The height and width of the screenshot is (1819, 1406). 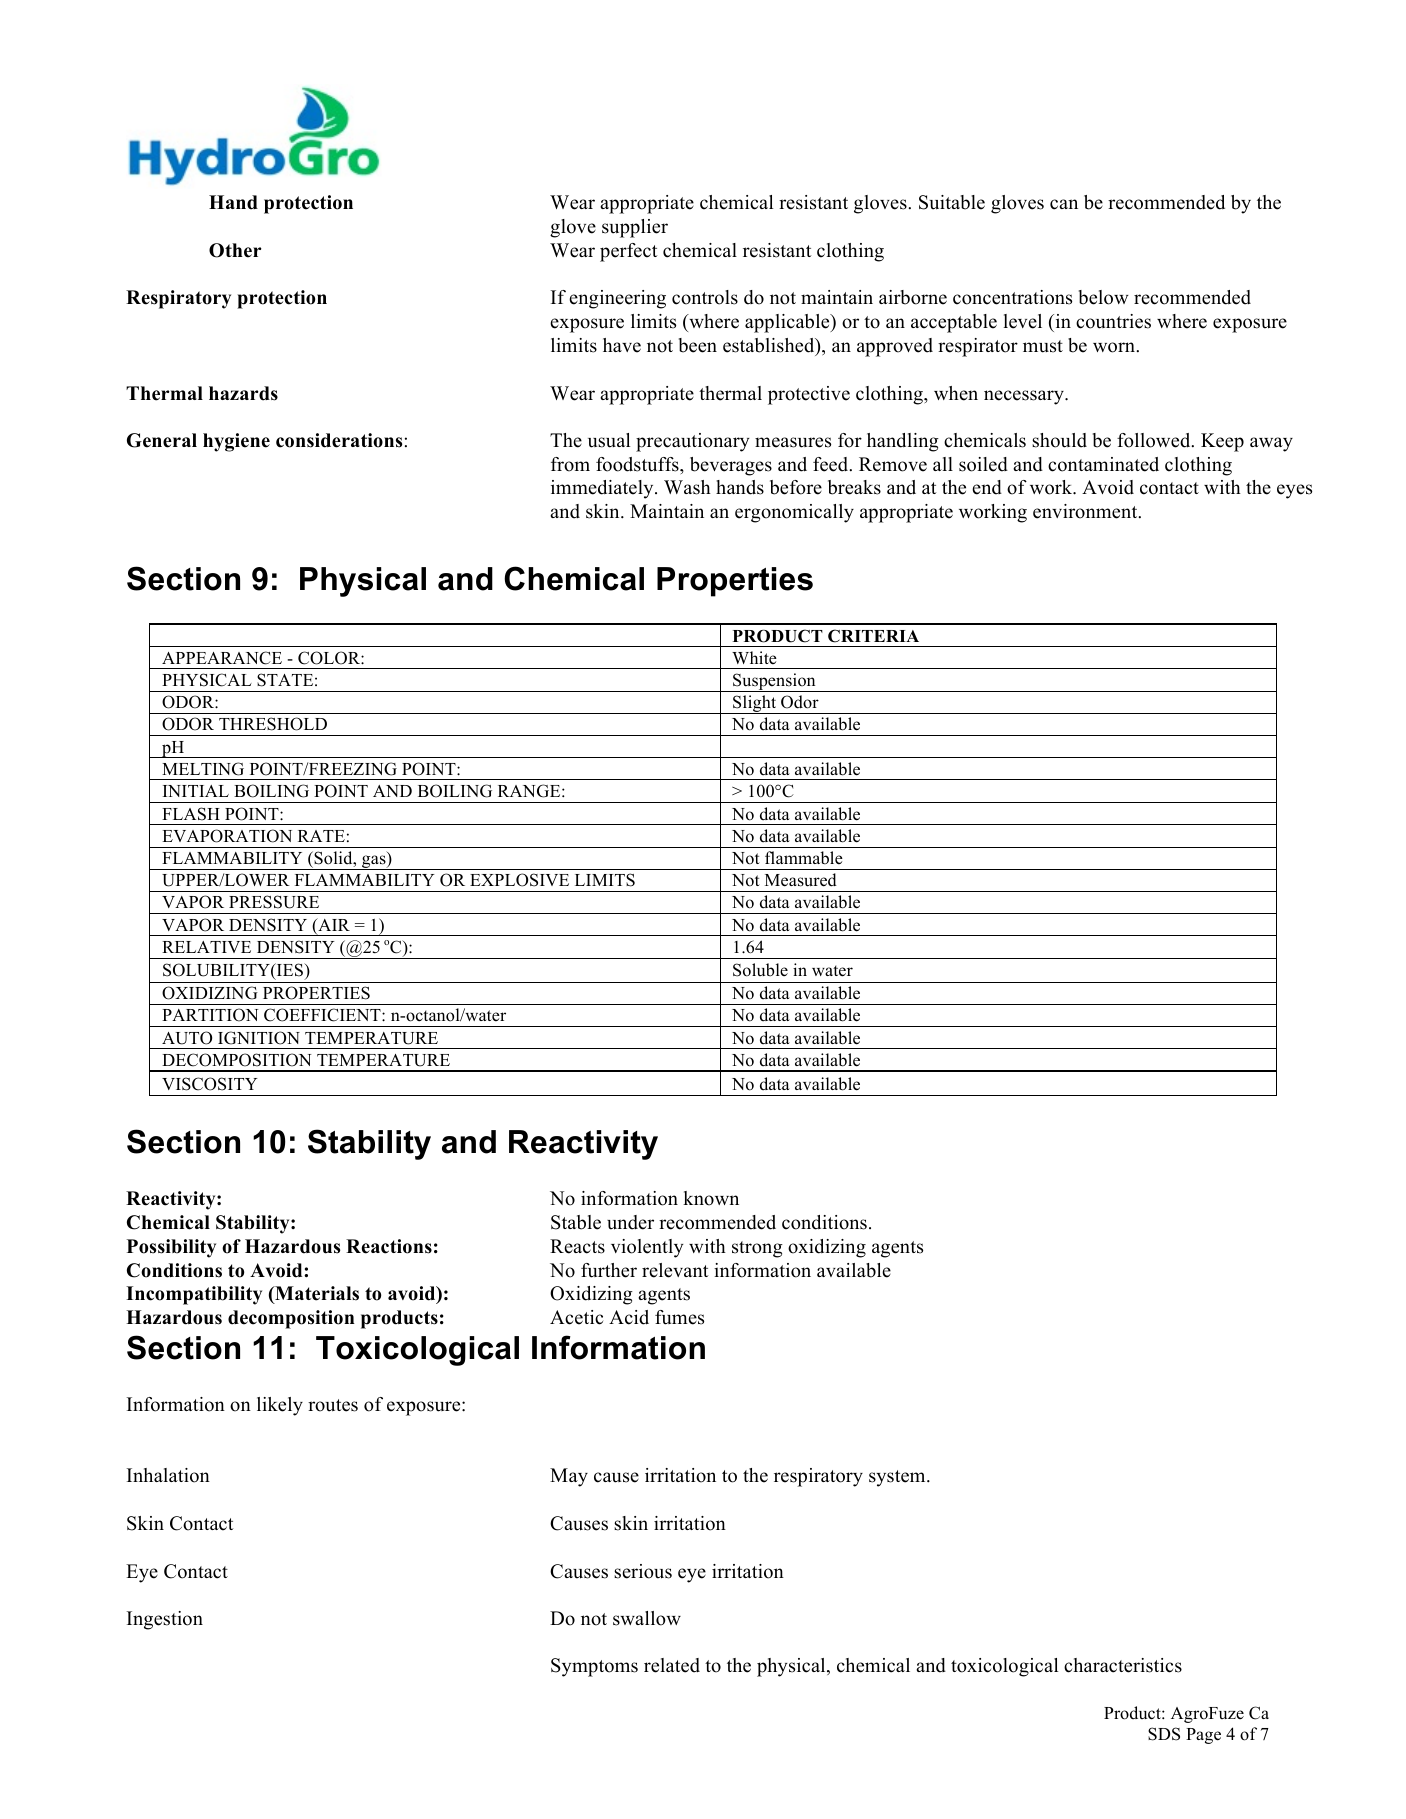 I want to click on characteristics, so click(x=1123, y=1665).
